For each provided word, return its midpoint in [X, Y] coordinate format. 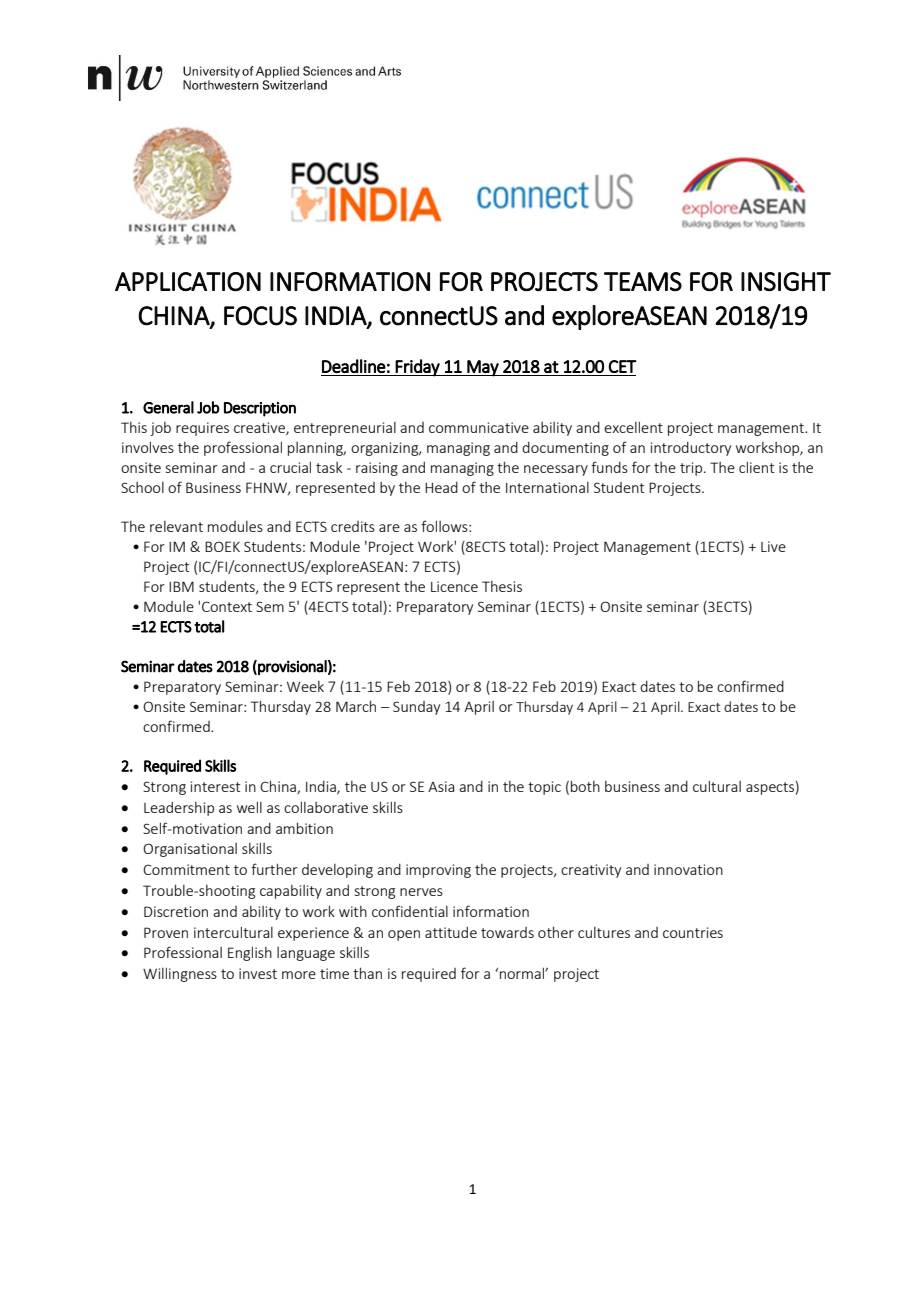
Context [227, 606]
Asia [441, 786]
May [483, 368]
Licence [454, 586]
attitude [451, 932]
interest [215, 786]
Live [773, 546]
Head [441, 487]
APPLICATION [188, 281]
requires [202, 429]
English [250, 953]
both [585, 786]
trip [691, 469]
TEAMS [643, 281]
